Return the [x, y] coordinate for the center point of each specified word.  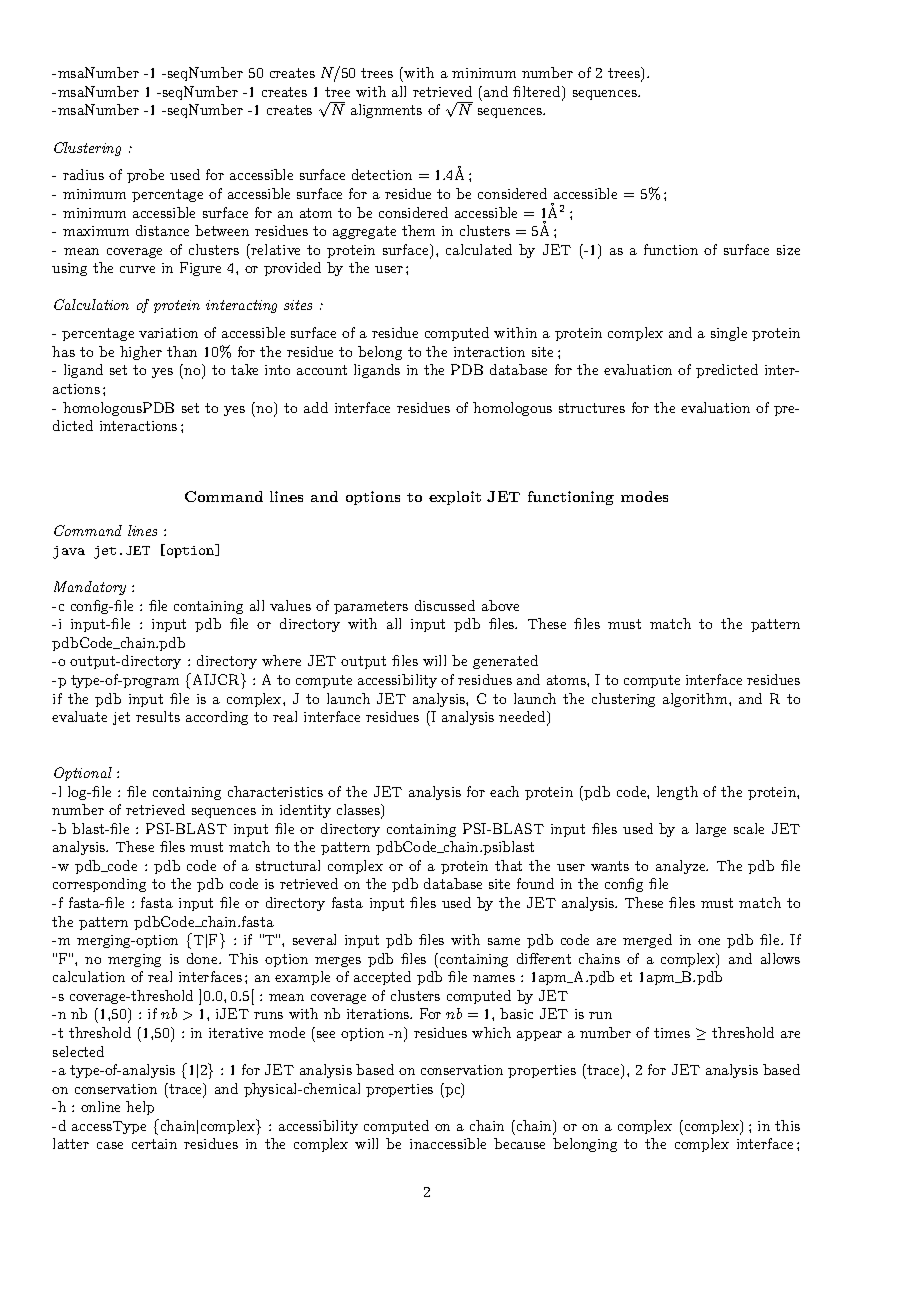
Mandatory [90, 588]
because [519, 1143]
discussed [445, 605]
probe [145, 176]
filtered [538, 93]
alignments [386, 111]
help [140, 1108]
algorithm [696, 700]
